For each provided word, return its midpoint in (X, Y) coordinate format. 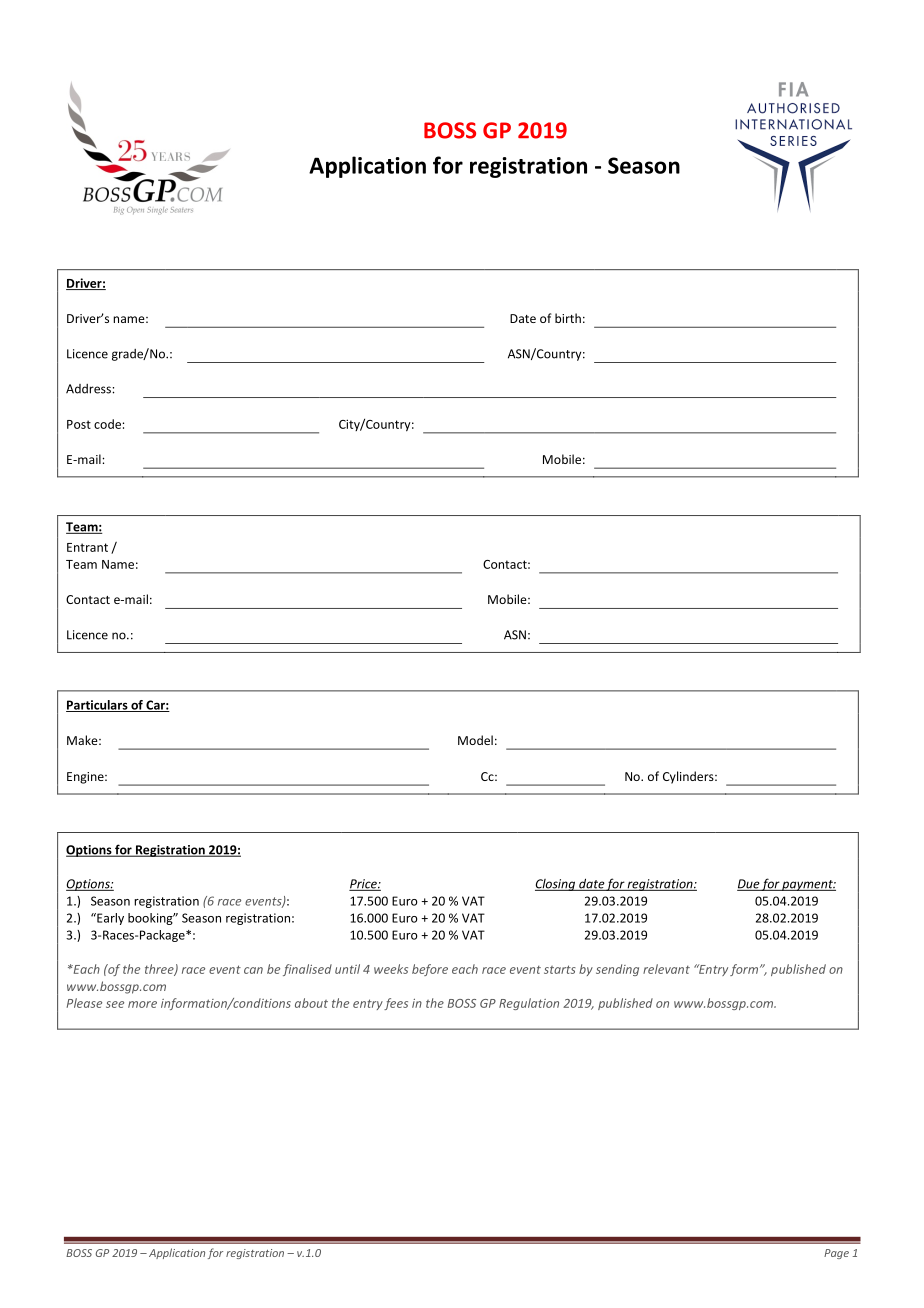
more (142, 1004)
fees (396, 1004)
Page (836, 1254)
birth (568, 318)
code (107, 424)
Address (89, 389)
